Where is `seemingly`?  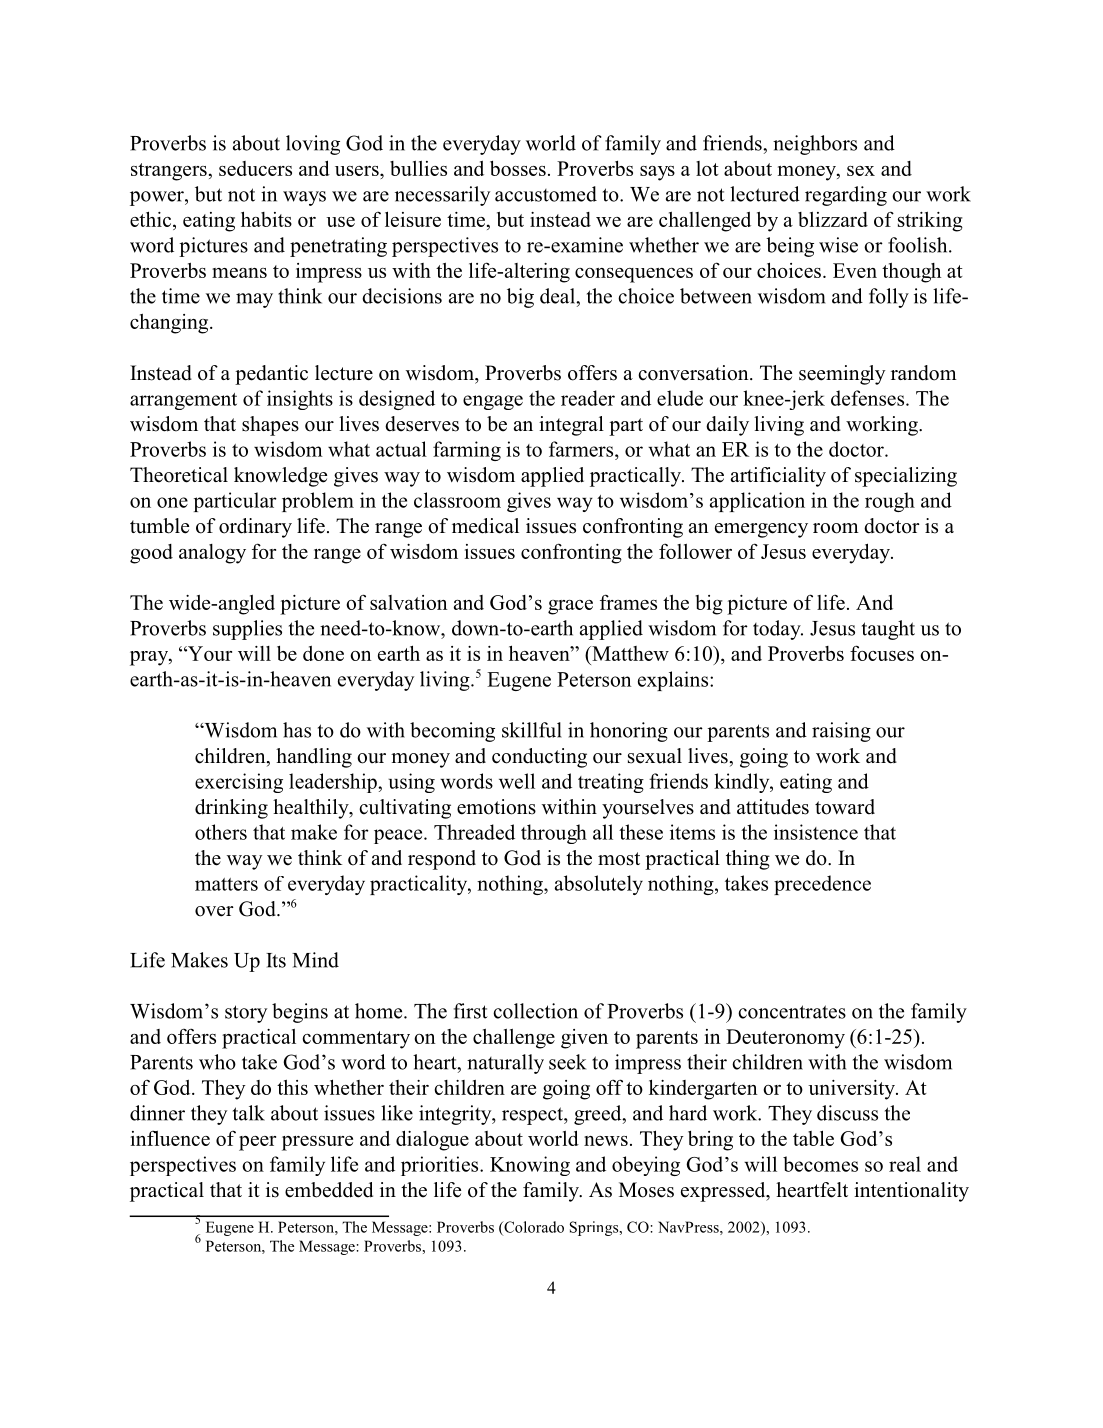 seemingly is located at coordinates (842, 375).
